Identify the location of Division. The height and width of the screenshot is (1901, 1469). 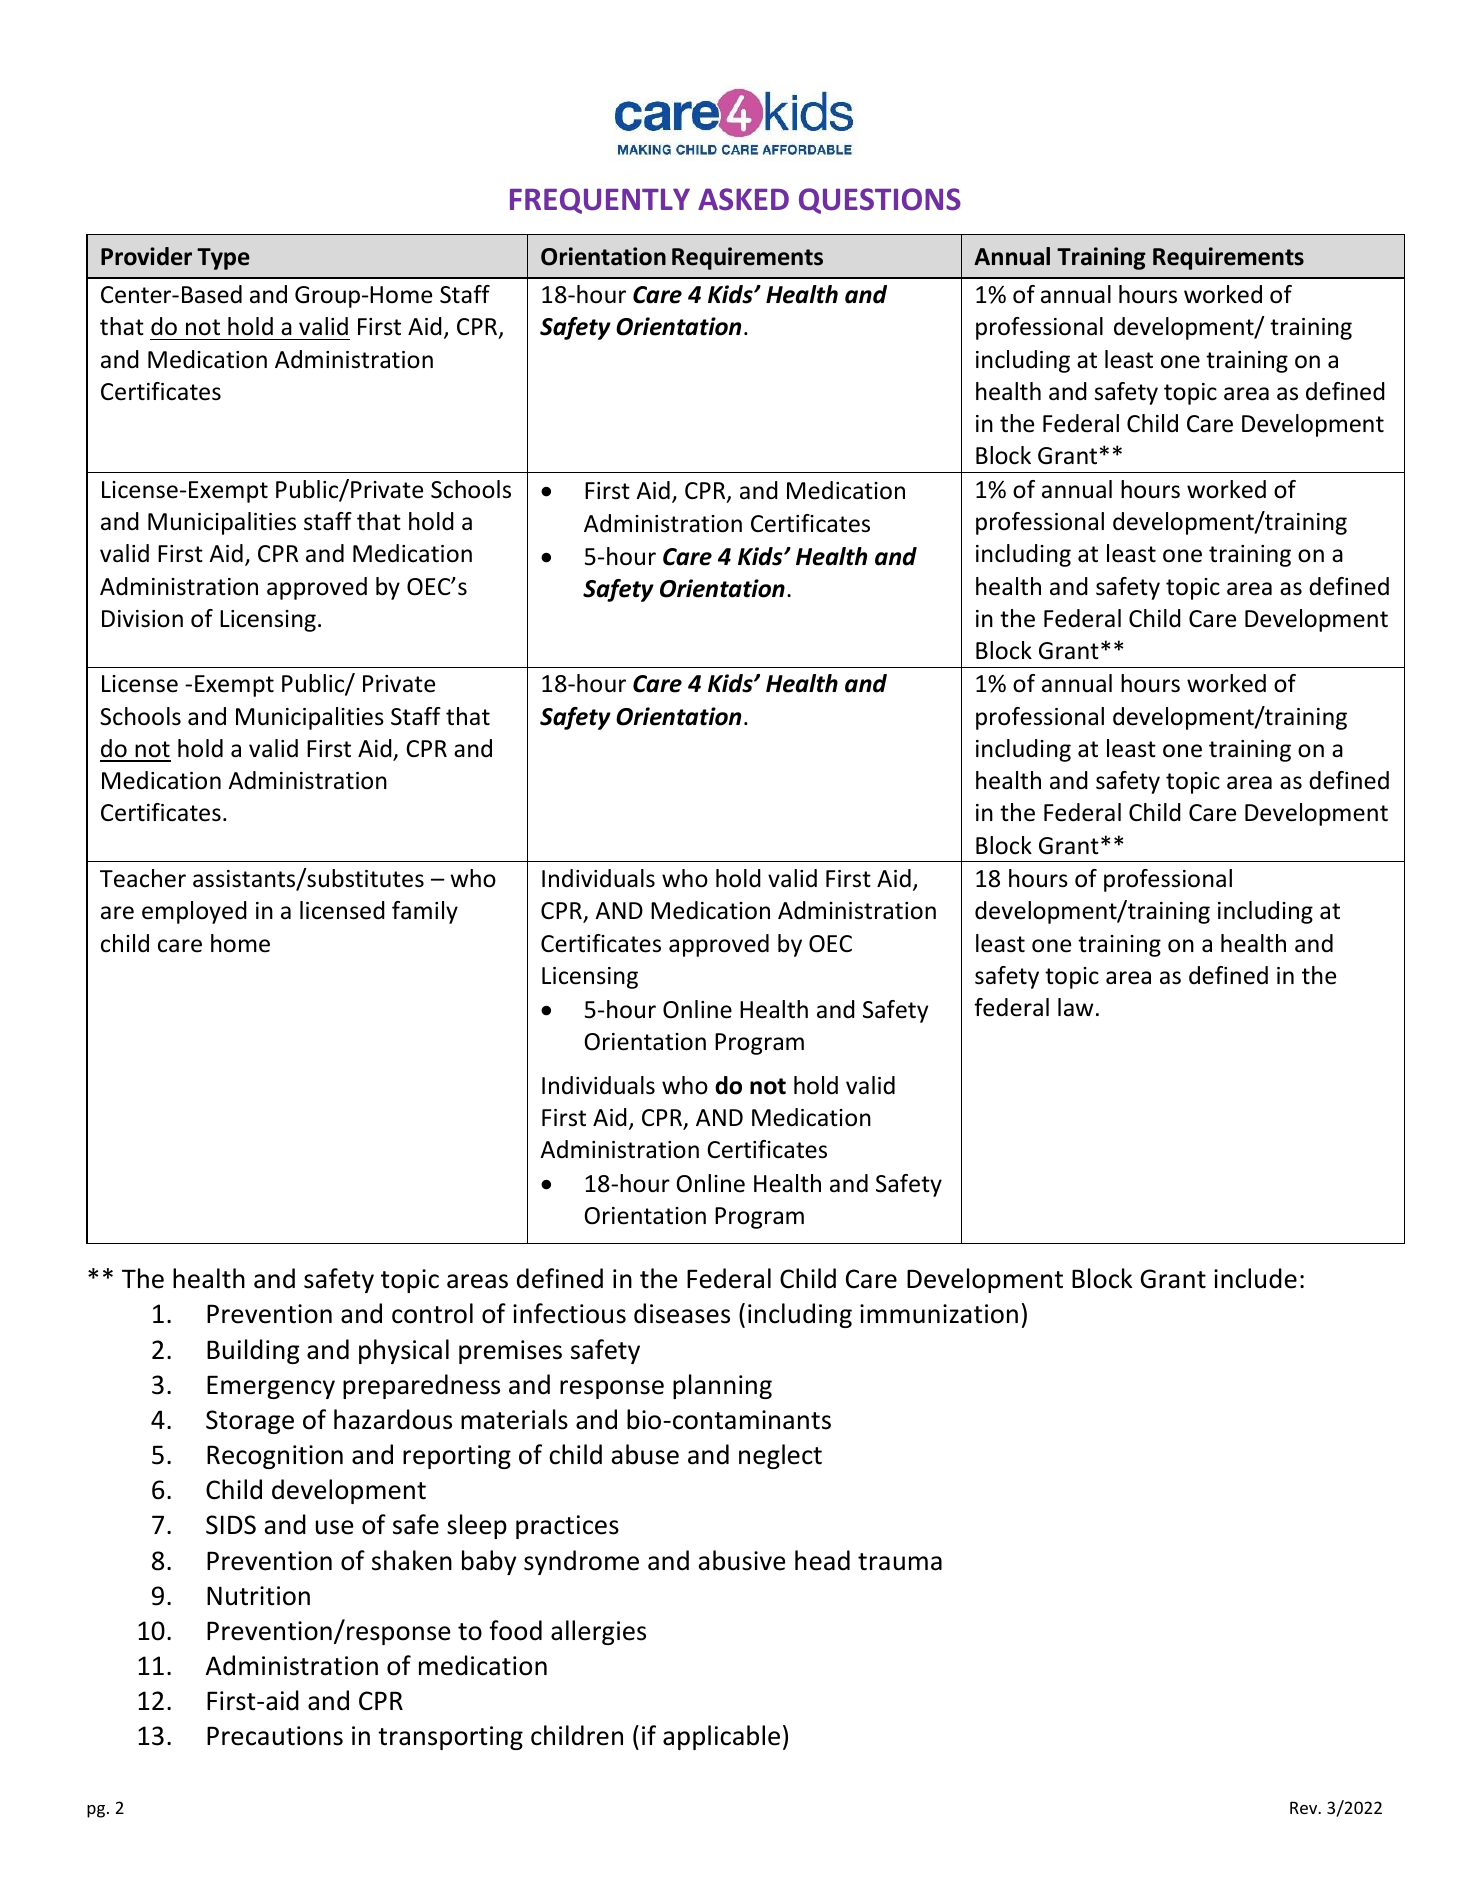
(142, 619).
